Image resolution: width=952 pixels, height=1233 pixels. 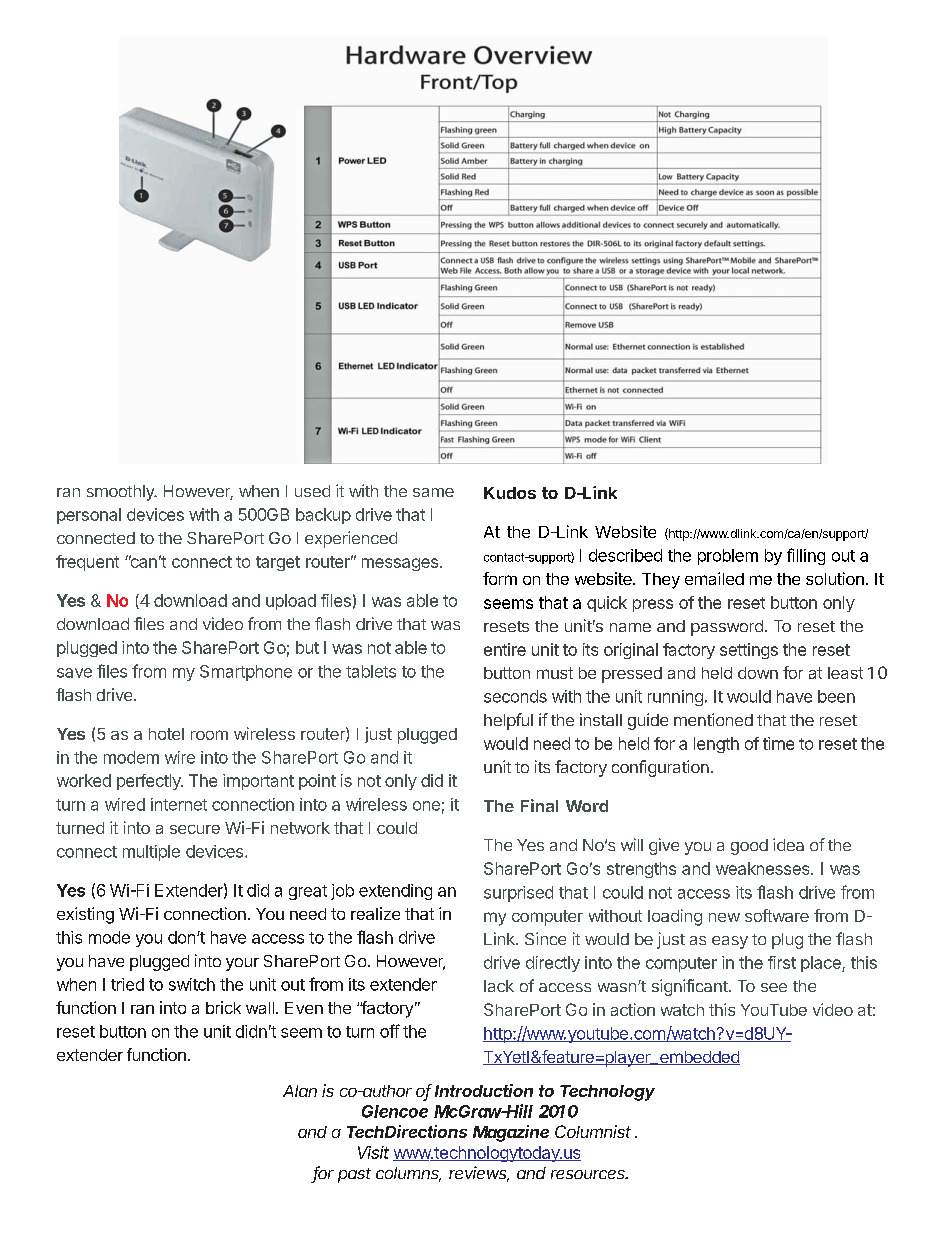 What do you see at coordinates (728, 557) in the page?
I see `problem` at bounding box center [728, 557].
